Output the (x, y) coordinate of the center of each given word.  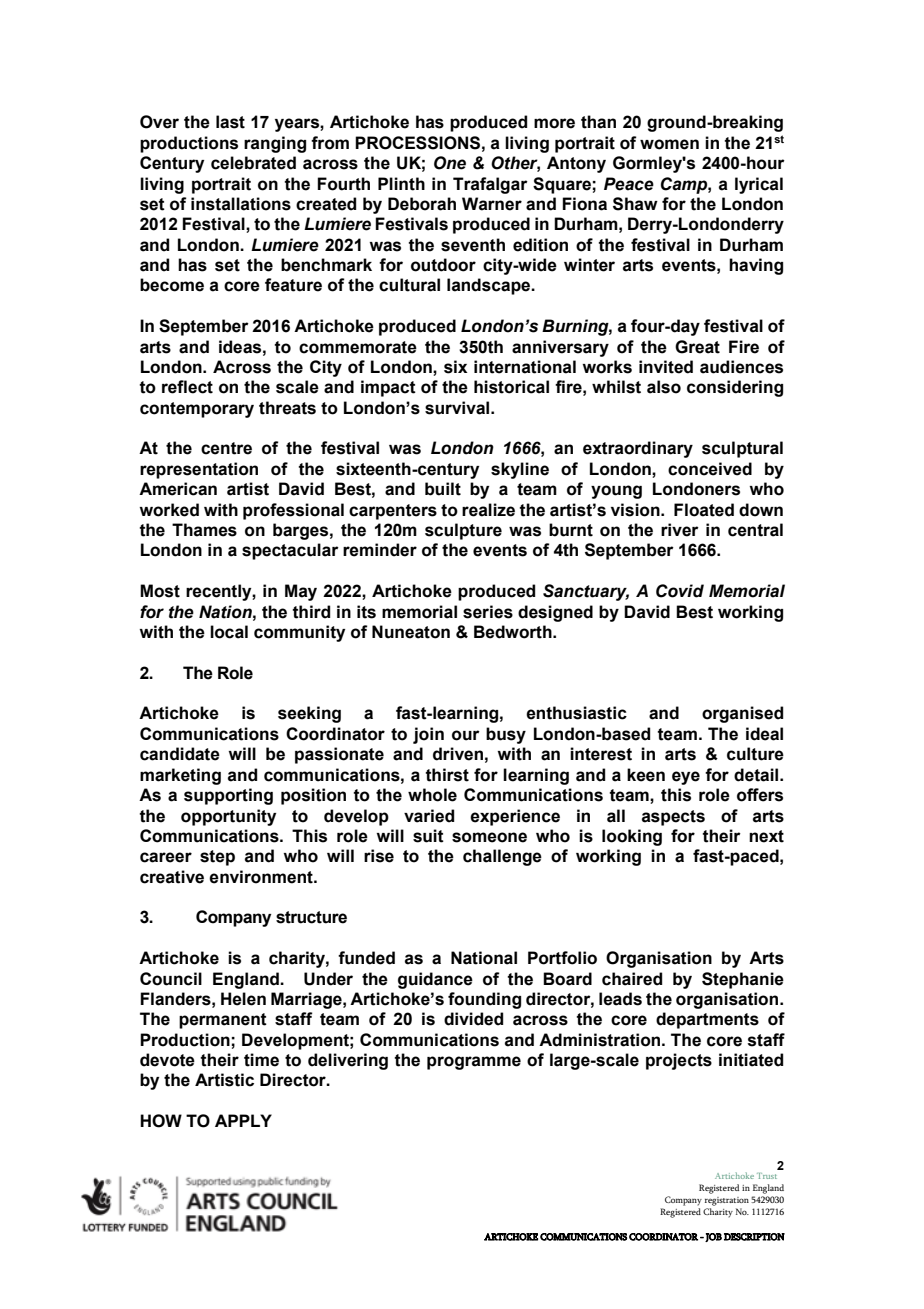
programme (474, 1063)
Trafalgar (490, 185)
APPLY (243, 1120)
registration (727, 1201)
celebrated (253, 163)
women (669, 144)
